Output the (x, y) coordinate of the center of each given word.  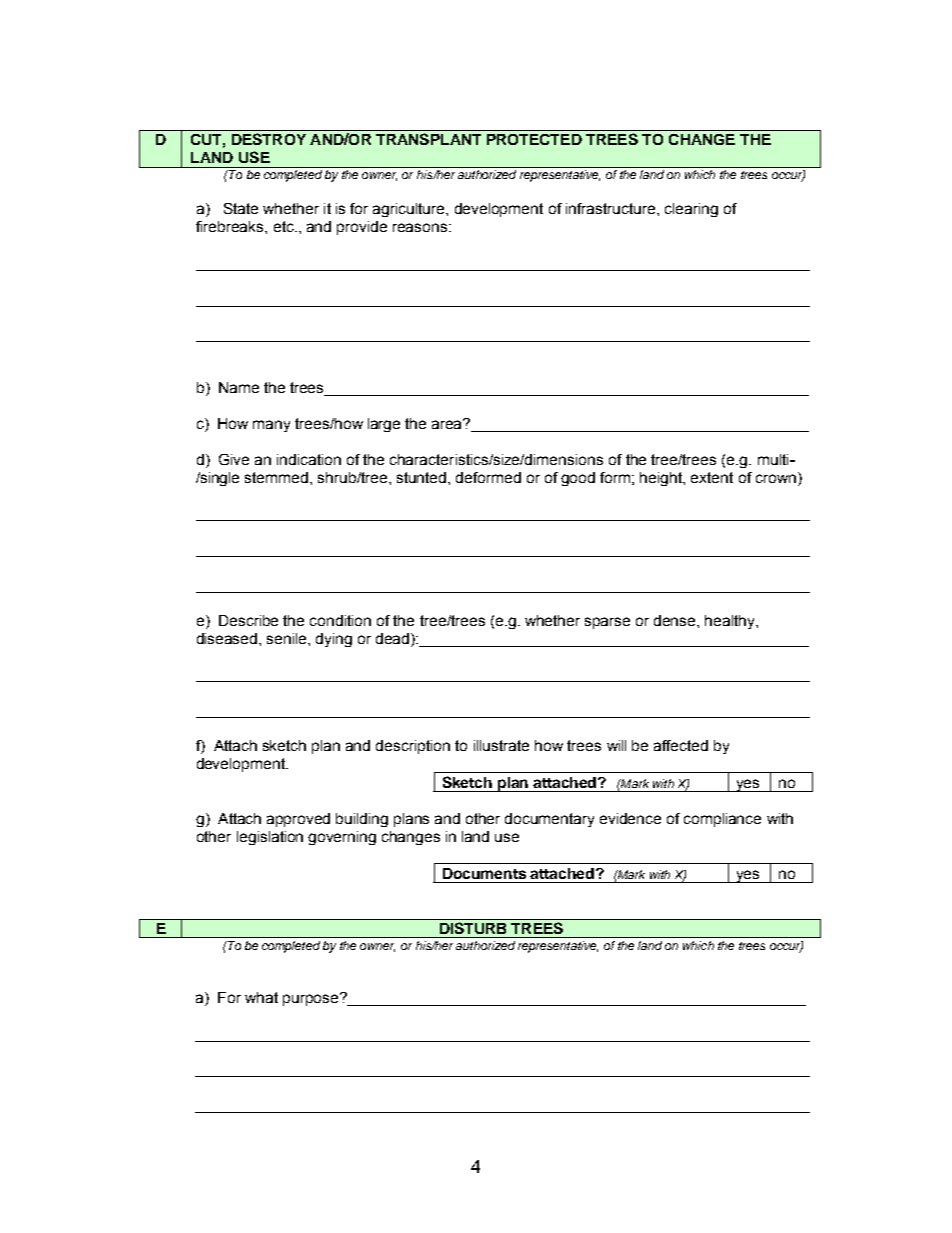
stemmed (278, 477)
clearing (691, 210)
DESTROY (269, 139)
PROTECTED (534, 139)
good (578, 479)
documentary (549, 820)
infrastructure (612, 208)
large (384, 425)
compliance (722, 820)
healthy (731, 622)
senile (288, 638)
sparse (607, 623)
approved (298, 820)
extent (712, 477)
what (261, 997)
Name (239, 387)
